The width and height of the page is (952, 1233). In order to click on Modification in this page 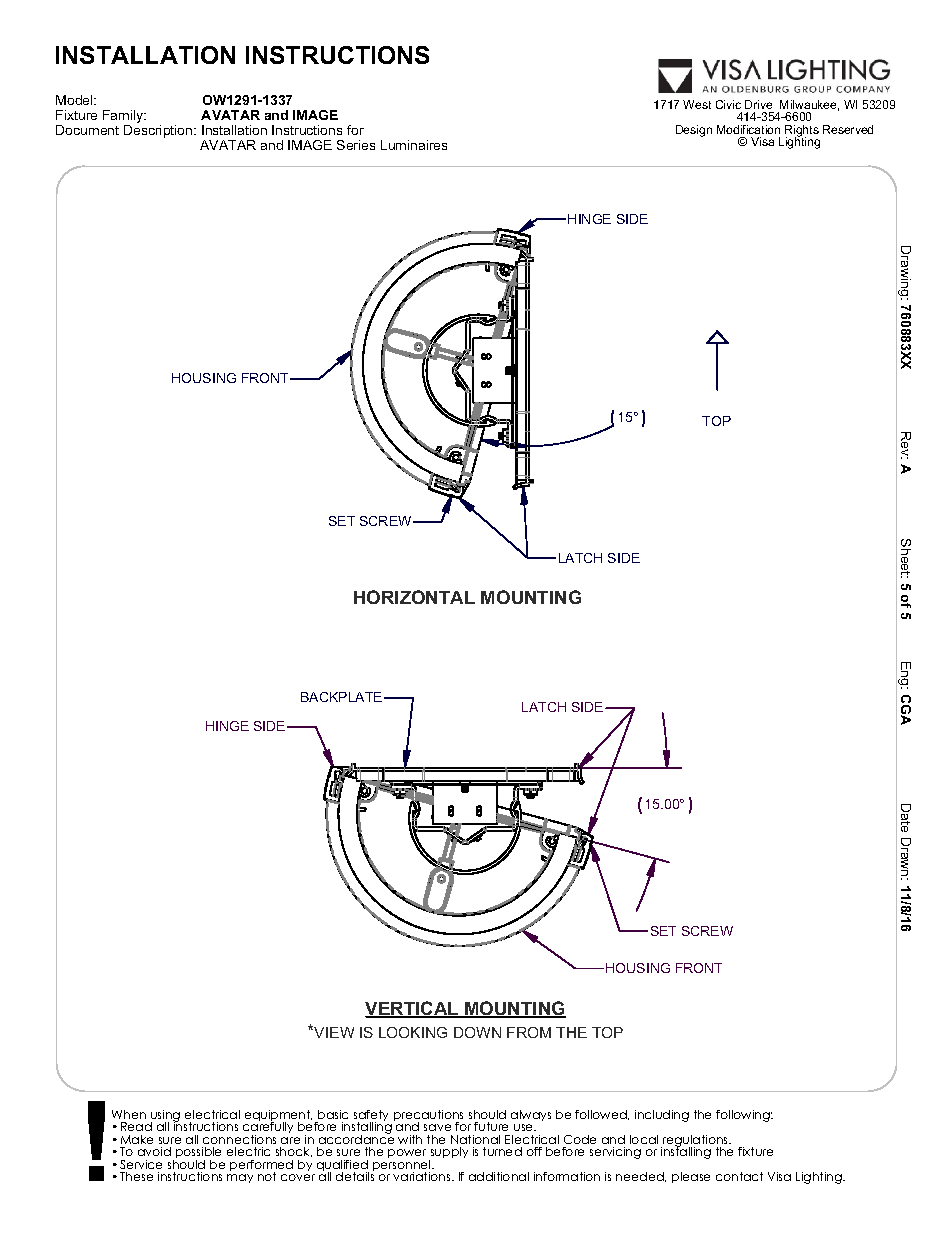, I will do `click(748, 129)`.
